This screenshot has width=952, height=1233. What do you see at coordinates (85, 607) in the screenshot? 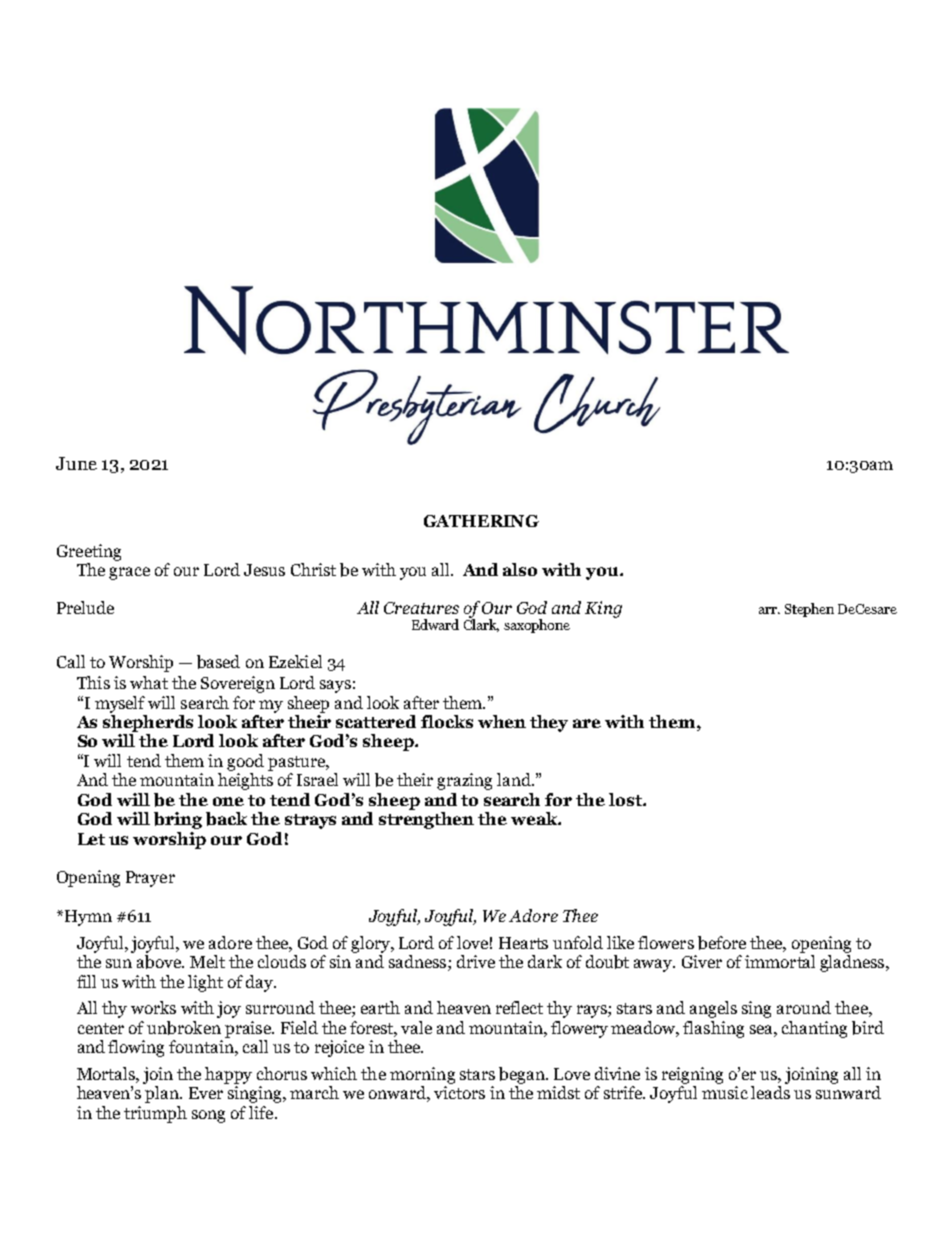
I see `Prelude` at bounding box center [85, 607].
